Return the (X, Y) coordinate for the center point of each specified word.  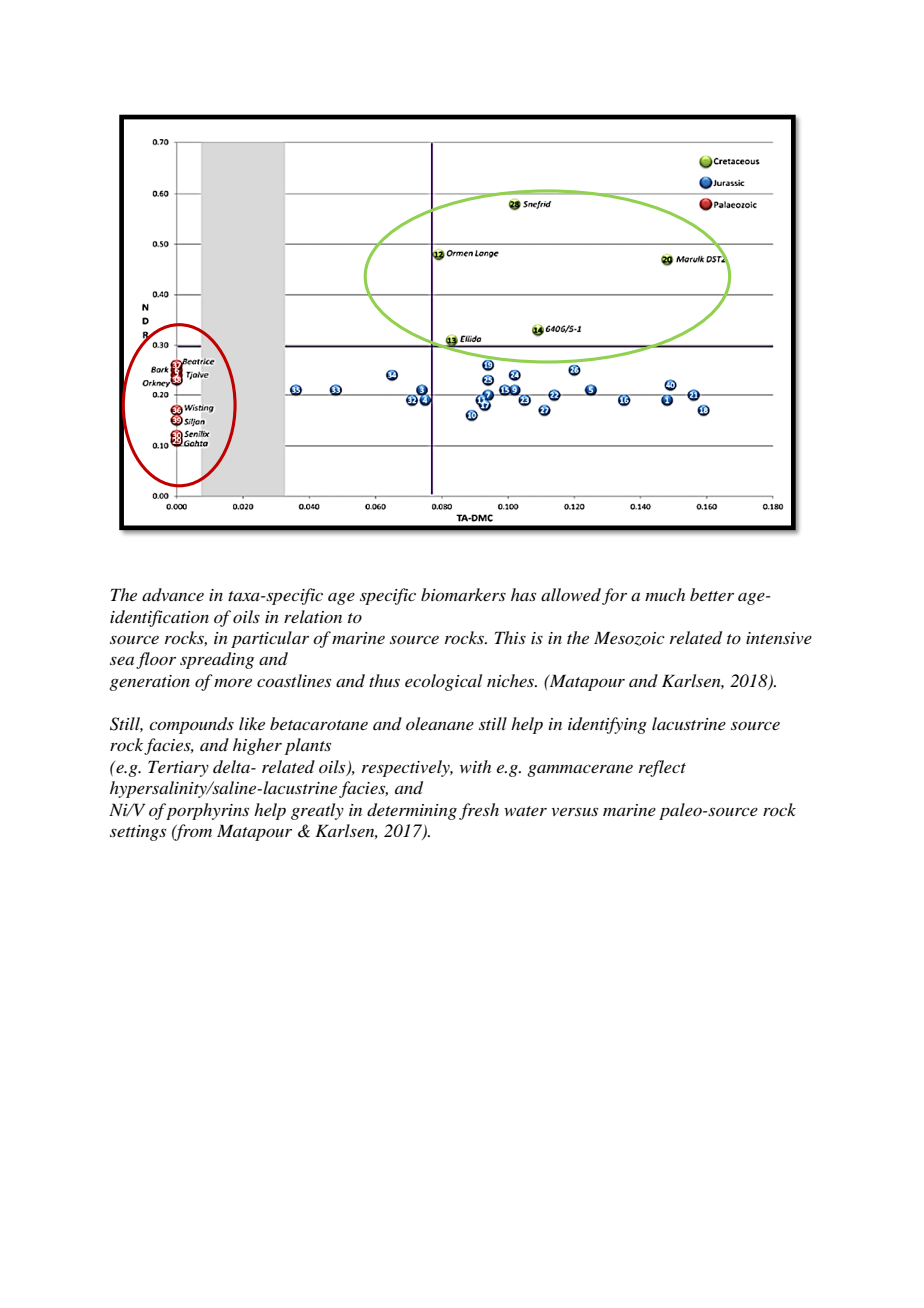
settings (138, 833)
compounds (191, 725)
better (712, 594)
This (510, 637)
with (475, 766)
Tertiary (178, 768)
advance (173, 594)
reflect (662, 768)
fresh (479, 811)
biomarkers (463, 594)
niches (512, 680)
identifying (607, 725)
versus (574, 811)
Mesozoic (629, 638)
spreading (217, 660)
